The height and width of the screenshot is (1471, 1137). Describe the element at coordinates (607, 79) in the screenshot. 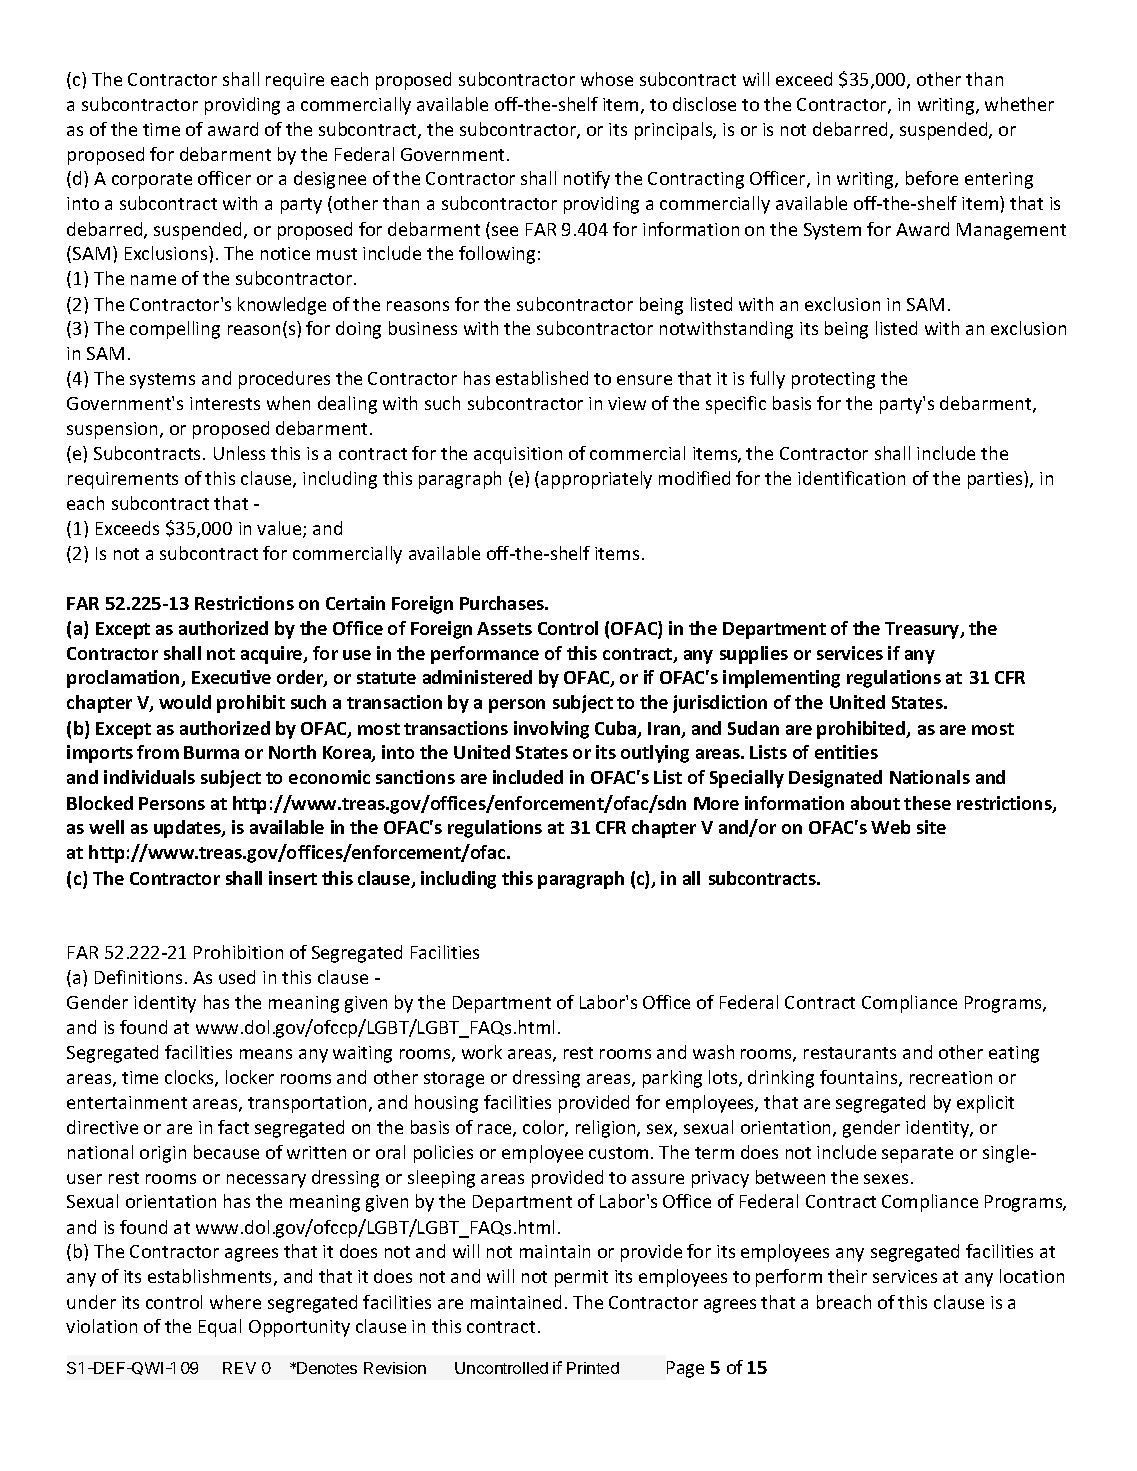

I see `whose` at that location.
